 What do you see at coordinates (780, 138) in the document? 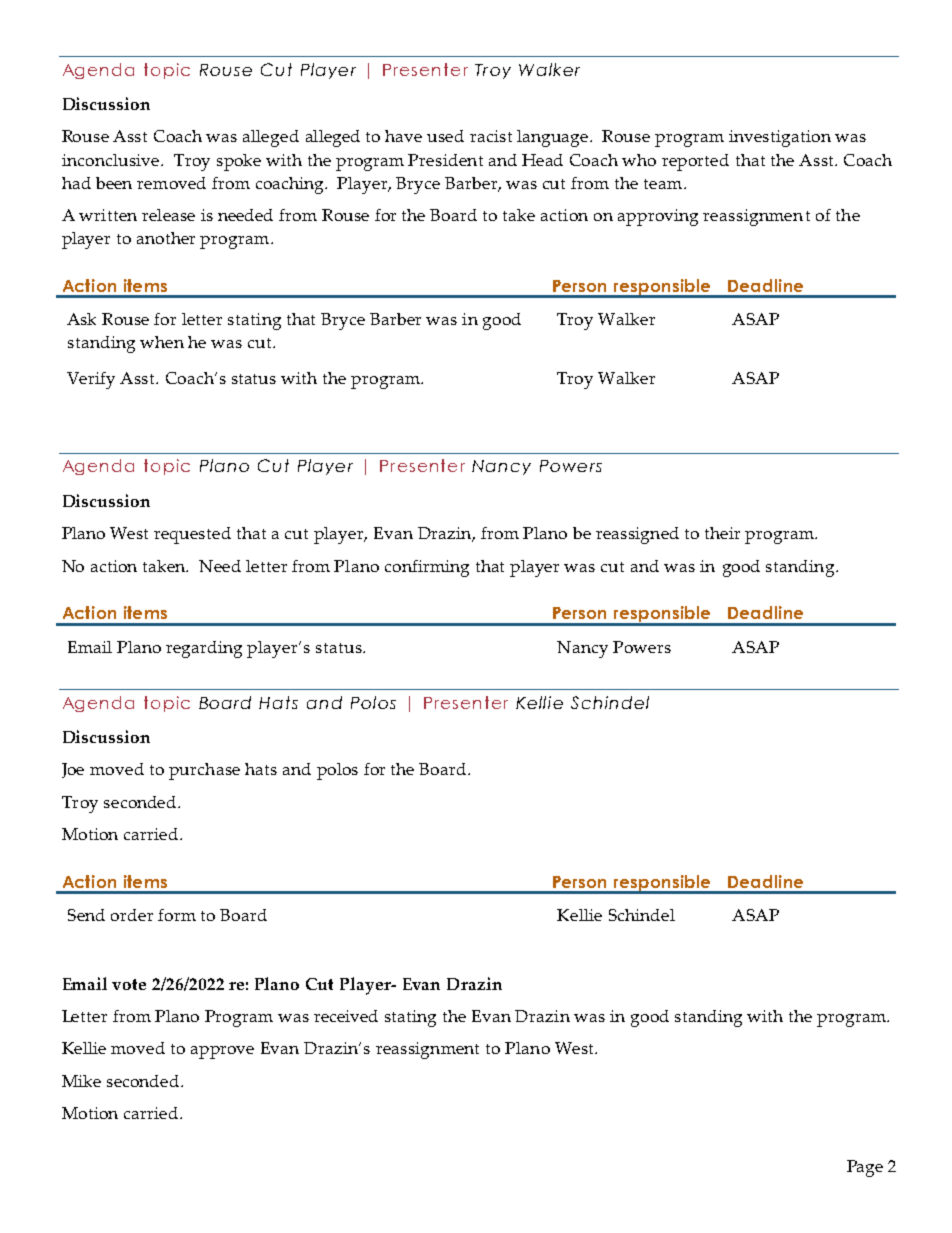
I see `investigation` at bounding box center [780, 138].
